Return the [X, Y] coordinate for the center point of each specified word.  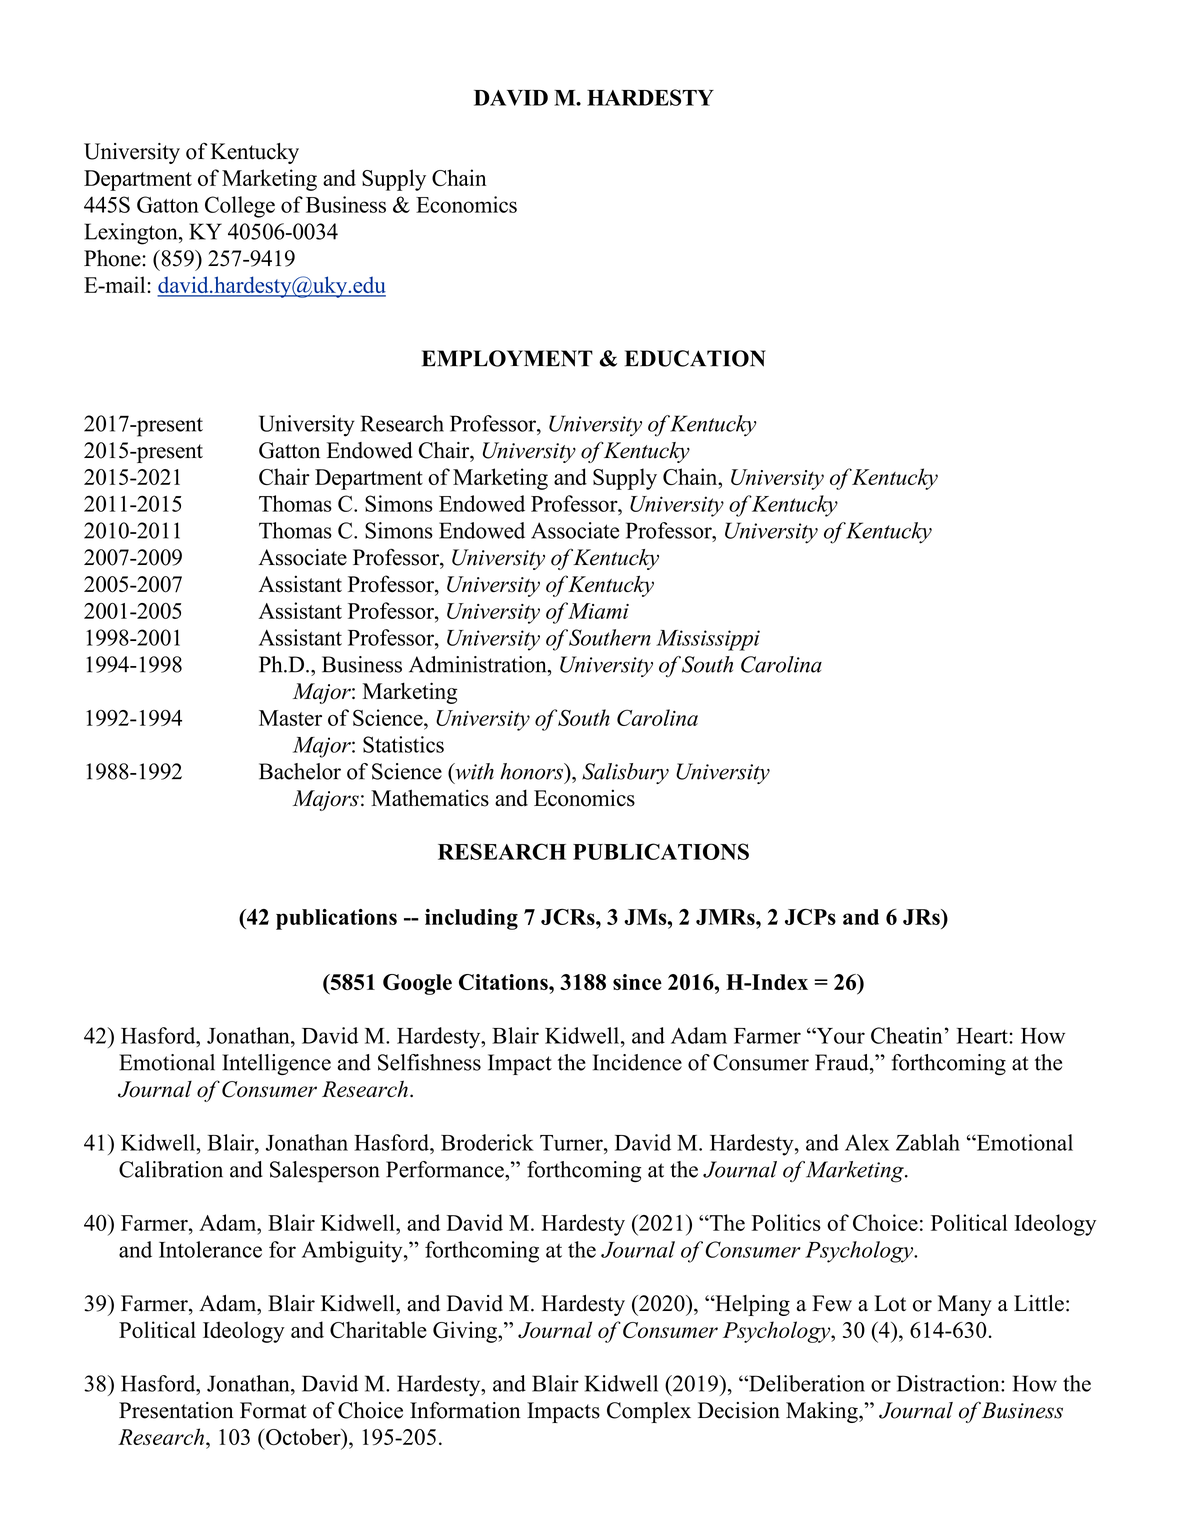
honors [533, 771]
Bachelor [300, 771]
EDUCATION [695, 358]
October [303, 1438]
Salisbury [625, 773]
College [240, 207]
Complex [649, 1412]
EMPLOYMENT [507, 358]
